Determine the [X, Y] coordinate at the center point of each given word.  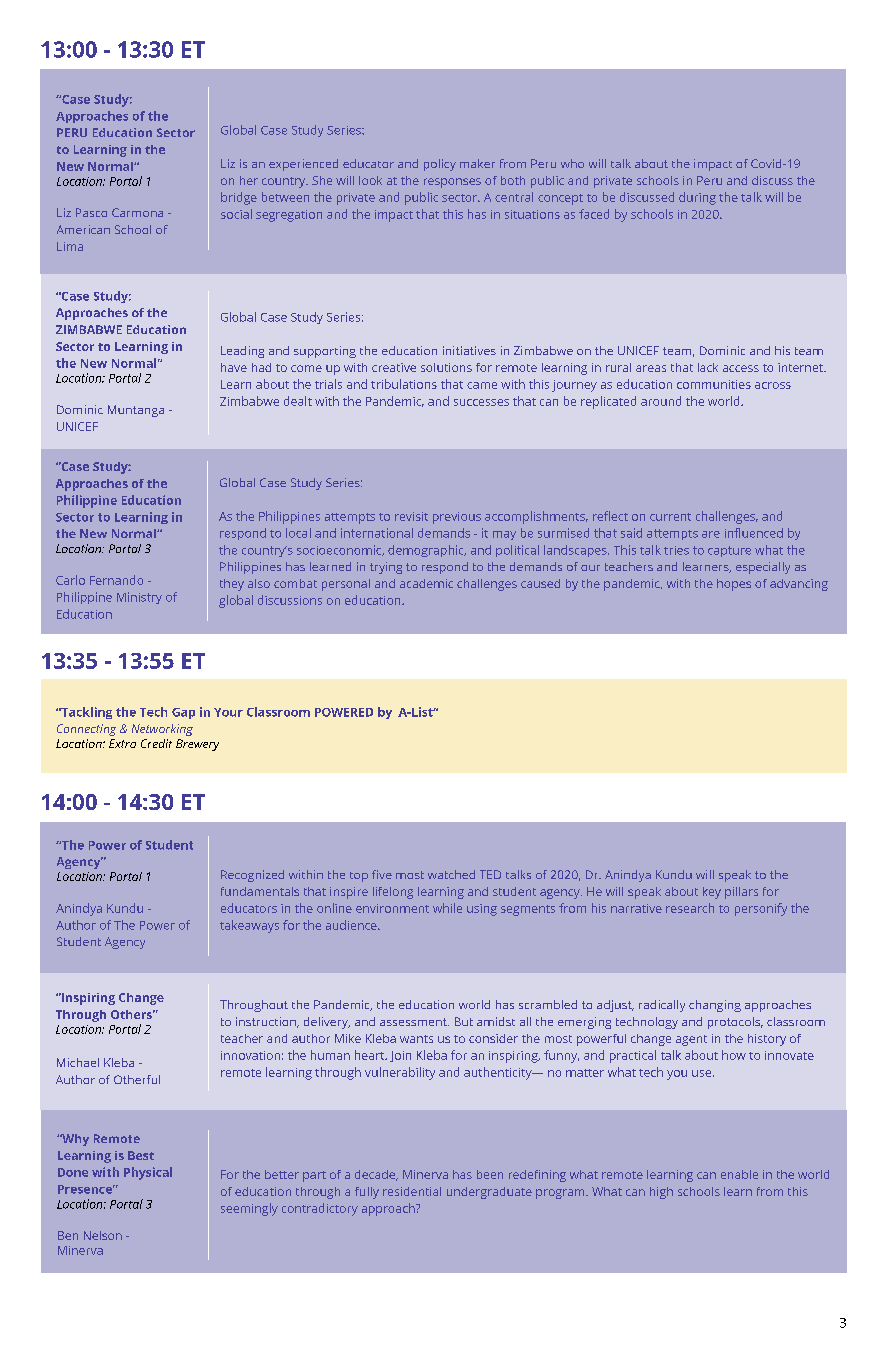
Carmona [137, 212]
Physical [148, 1173]
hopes [734, 585]
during [697, 198]
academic [426, 583]
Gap [183, 713]
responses [452, 183]
